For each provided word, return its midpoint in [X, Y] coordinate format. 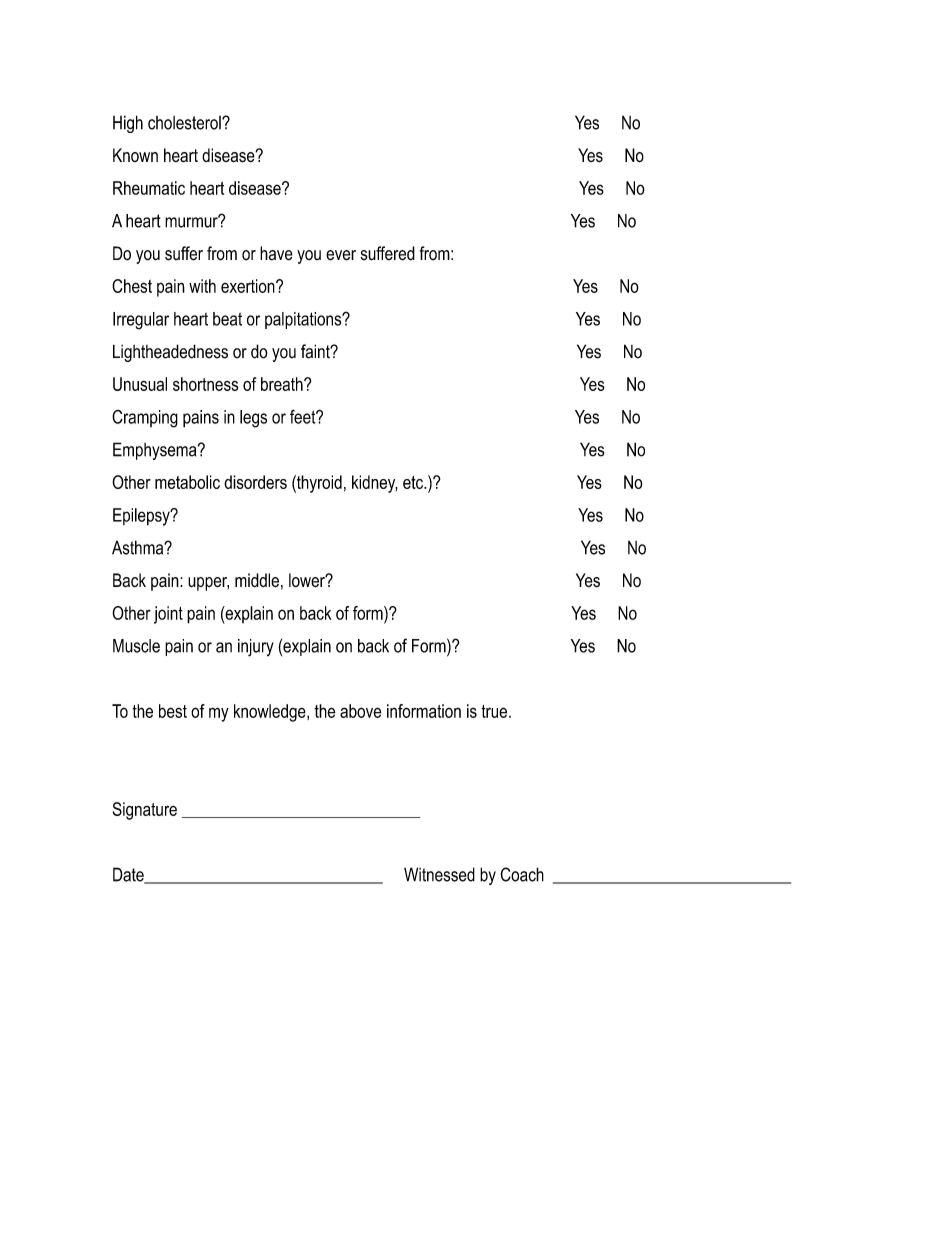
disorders [255, 482]
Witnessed [439, 874]
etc [414, 482]
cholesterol [185, 123]
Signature [145, 811]
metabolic [187, 482]
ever [341, 255]
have [276, 253]
